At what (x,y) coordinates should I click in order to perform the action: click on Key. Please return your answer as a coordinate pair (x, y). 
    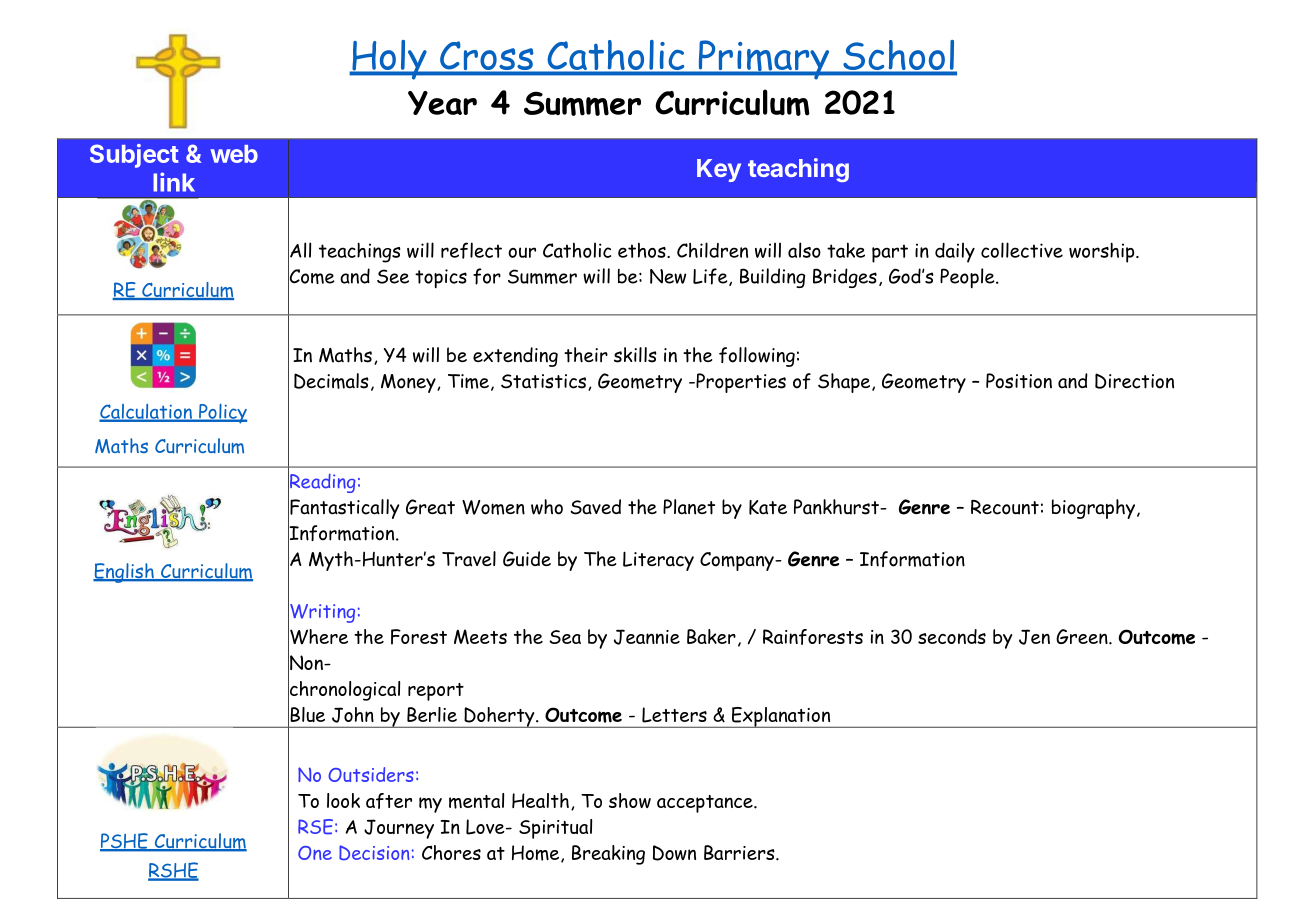
    Looking at the image, I should click on (719, 170).
